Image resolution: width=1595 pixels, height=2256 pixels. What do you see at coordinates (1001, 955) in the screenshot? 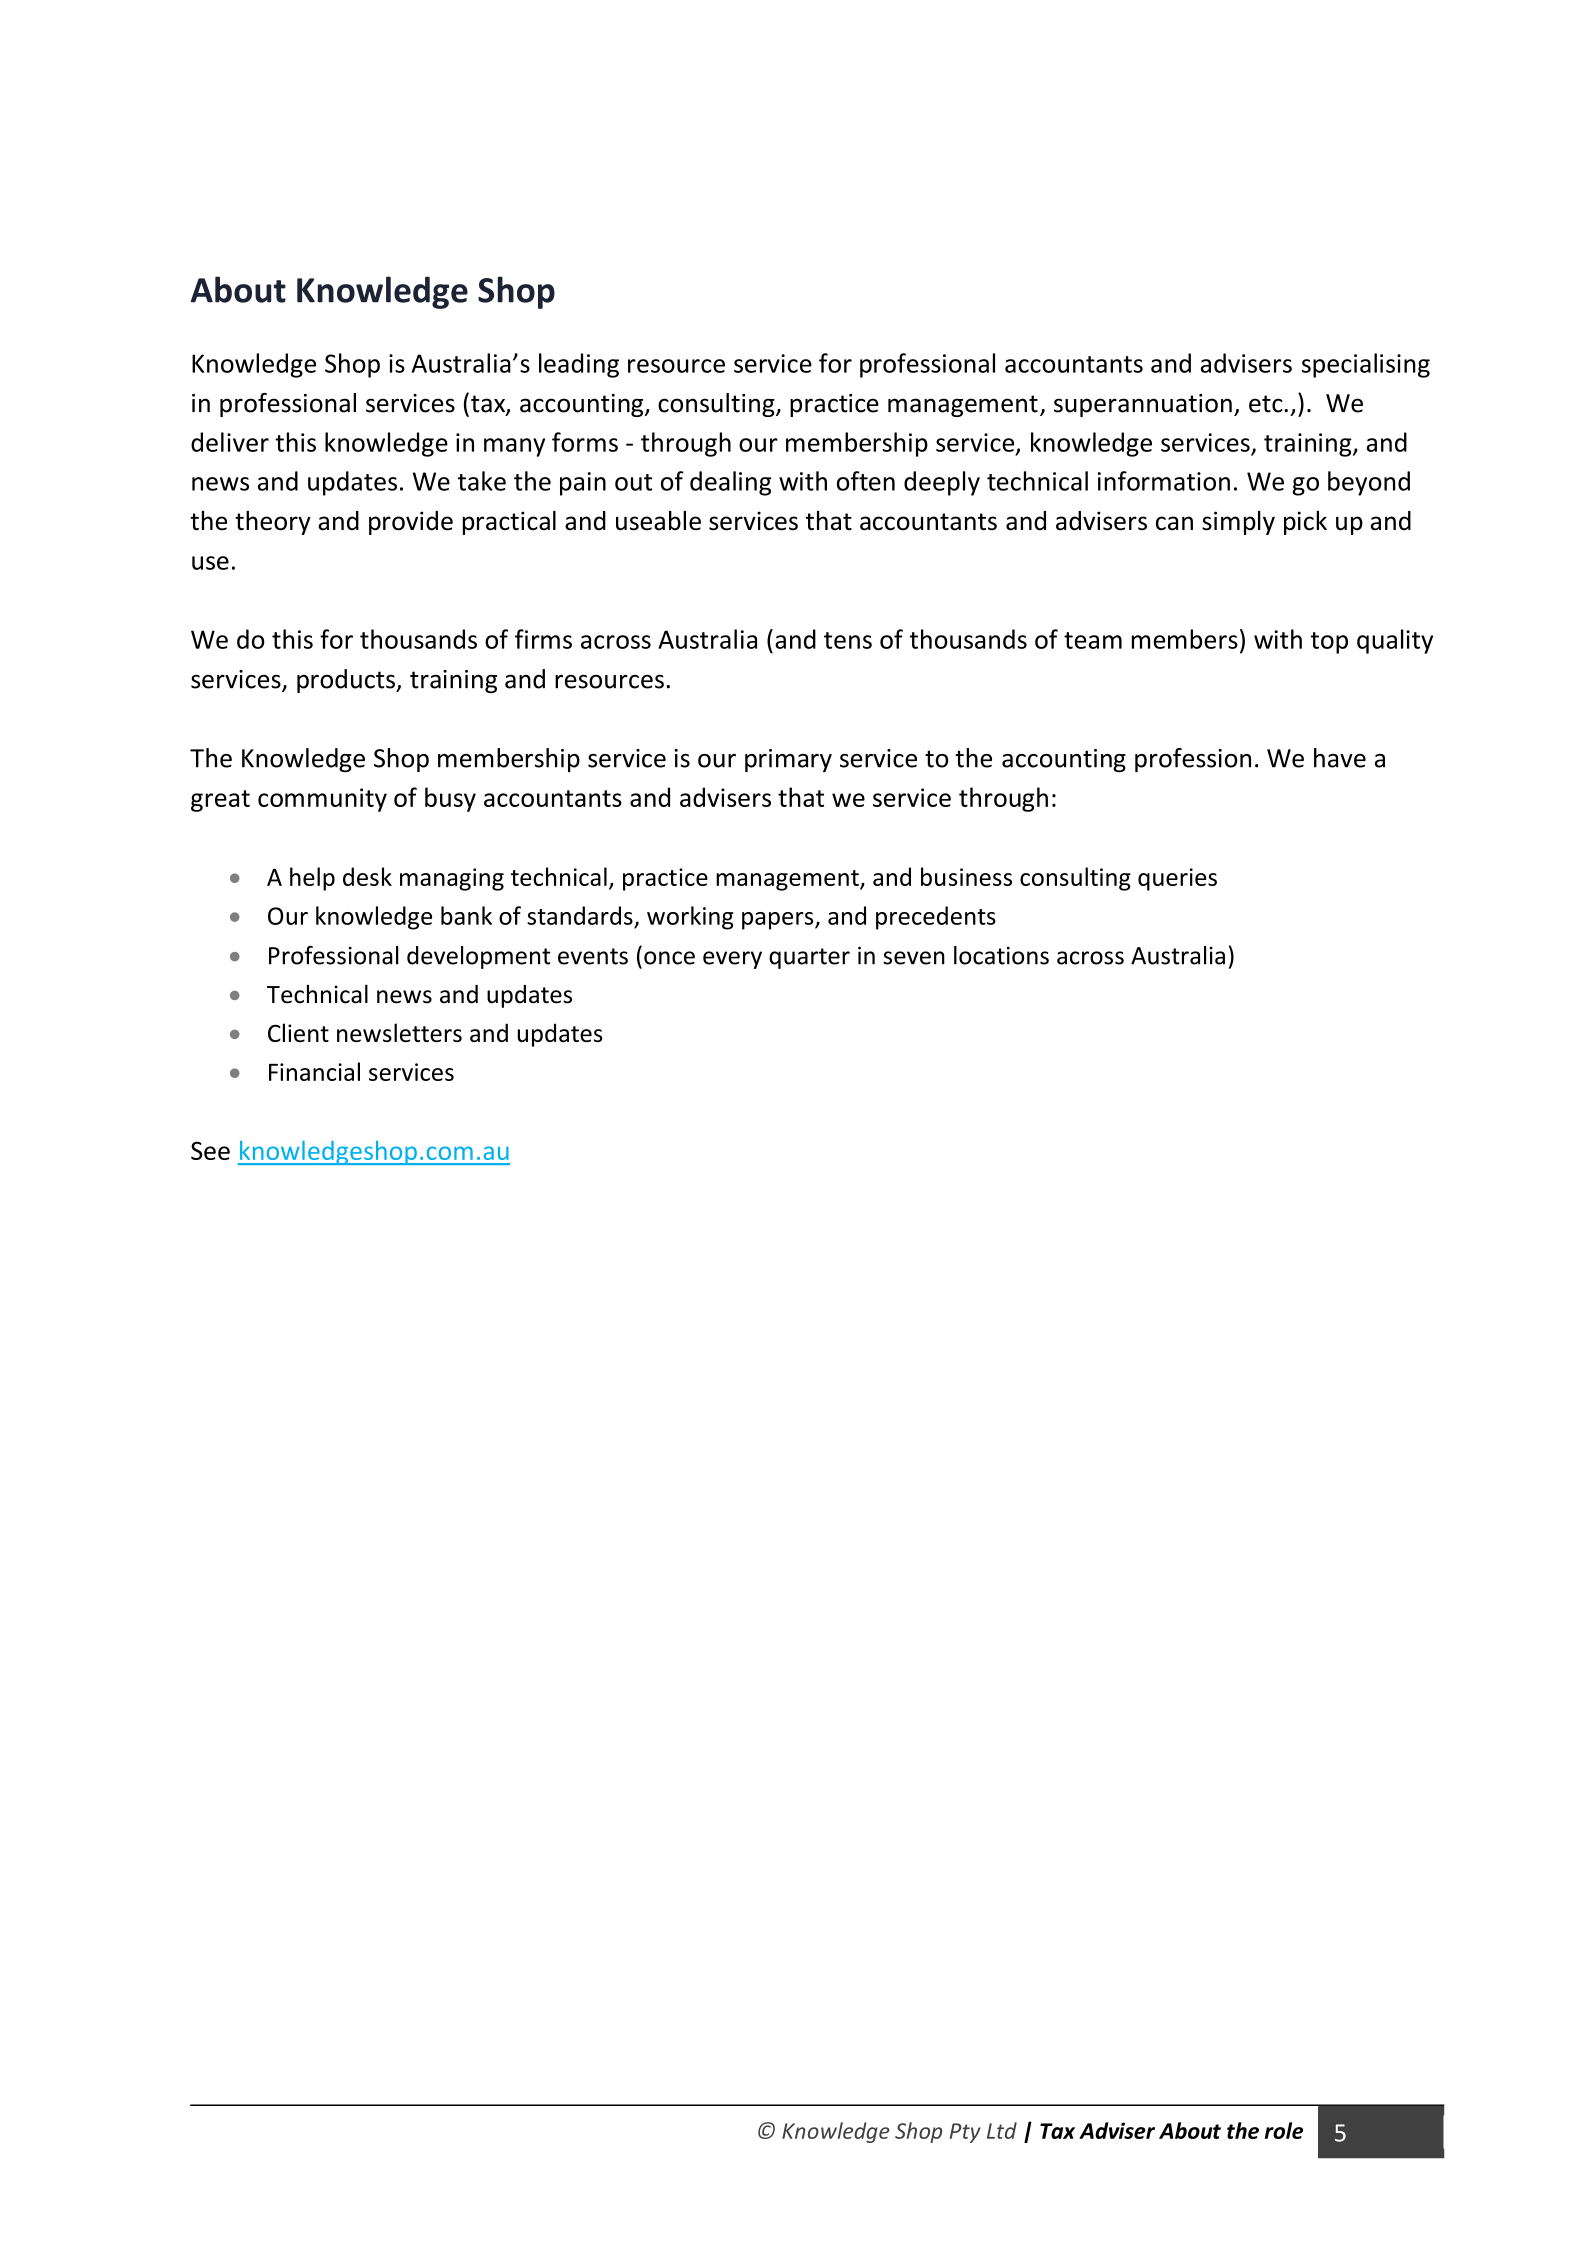
I see `locations` at bounding box center [1001, 955].
